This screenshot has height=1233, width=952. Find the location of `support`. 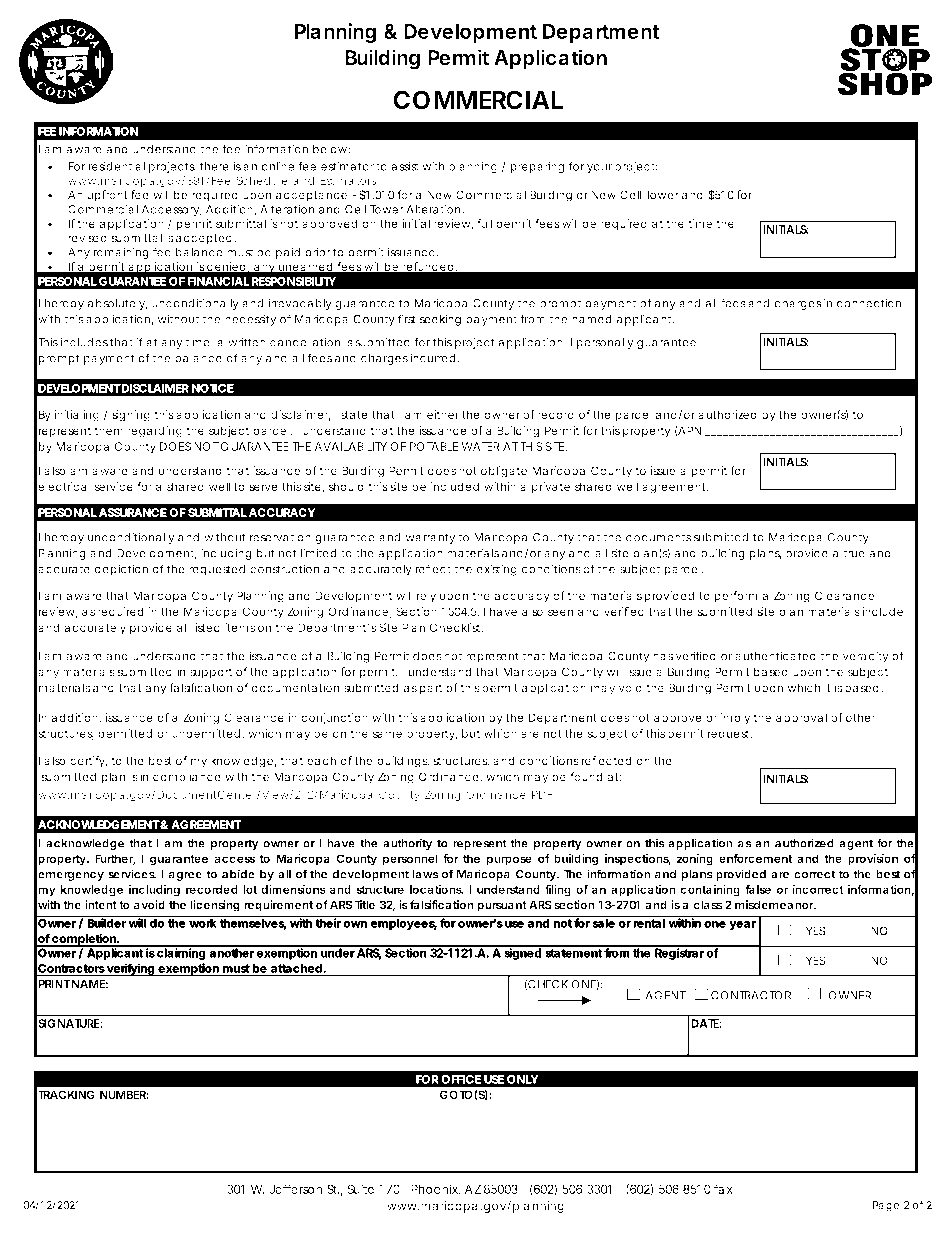

support is located at coordinates (211, 673).
